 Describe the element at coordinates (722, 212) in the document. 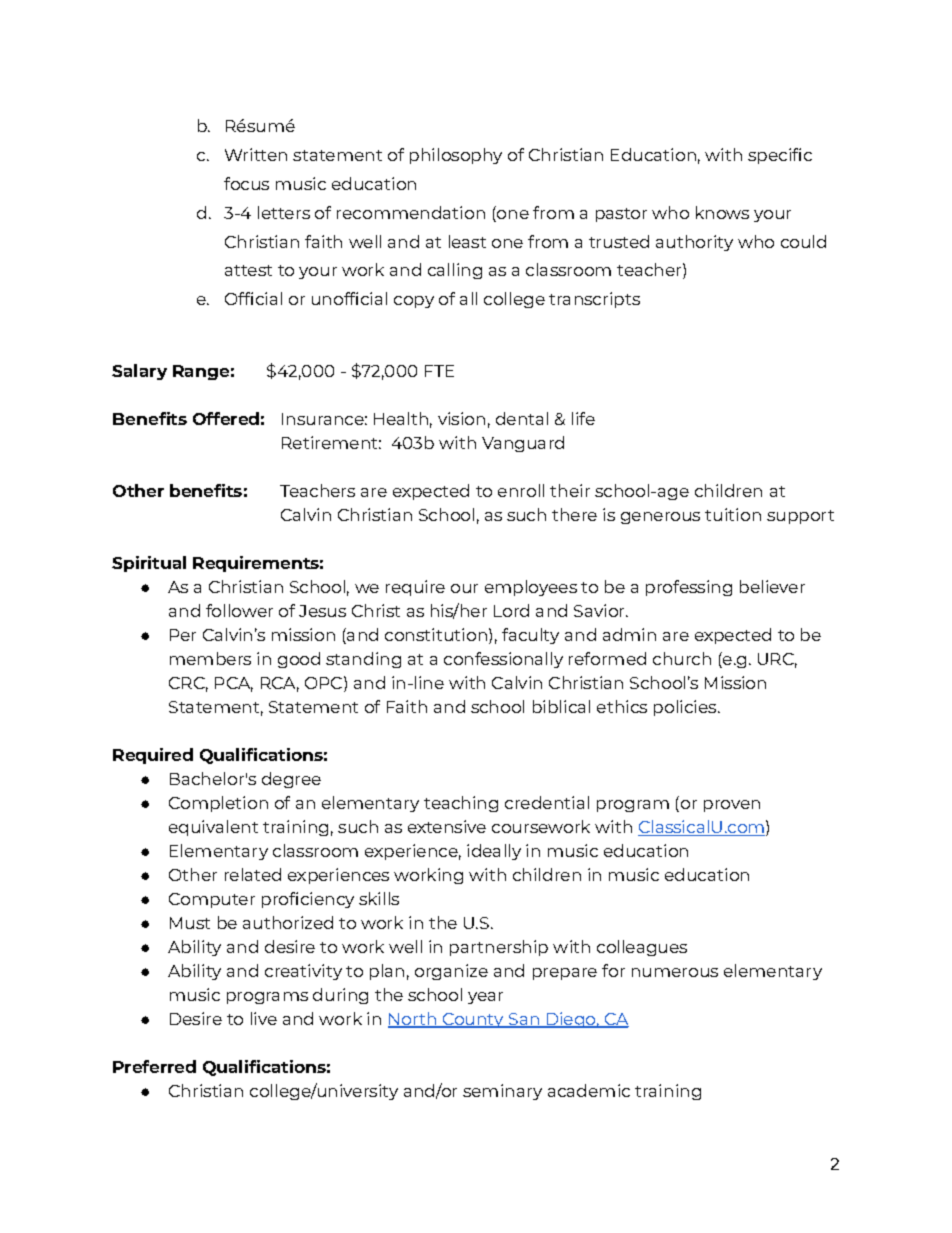

I see `knows` at that location.
